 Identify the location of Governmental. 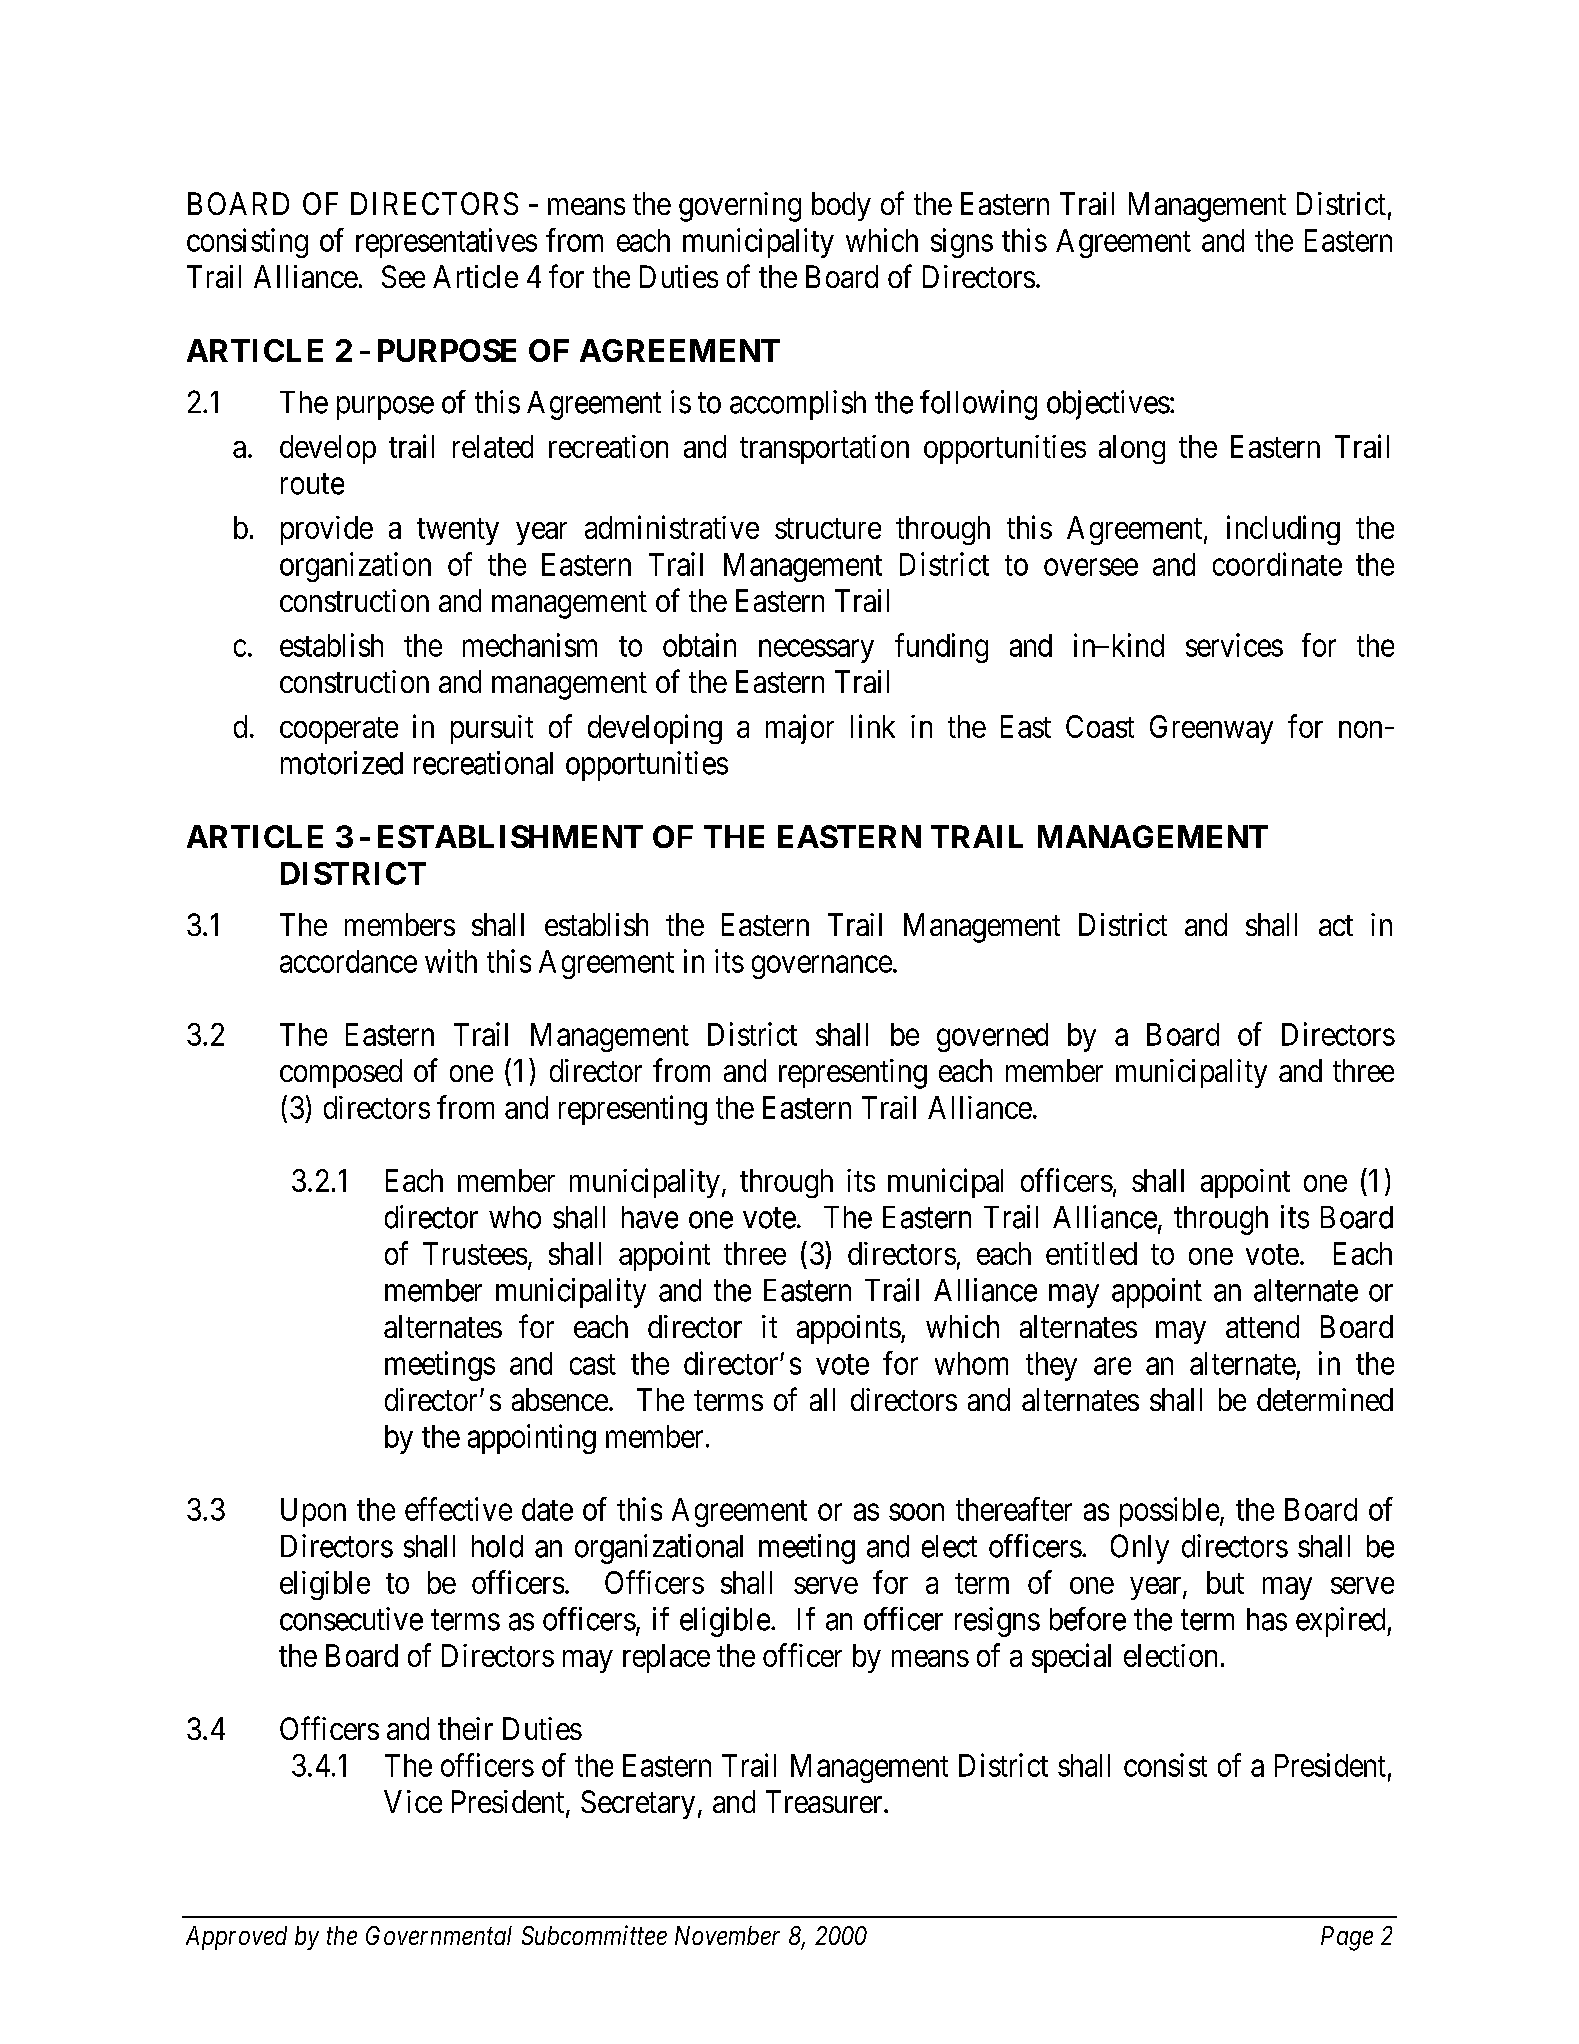
(439, 1935).
